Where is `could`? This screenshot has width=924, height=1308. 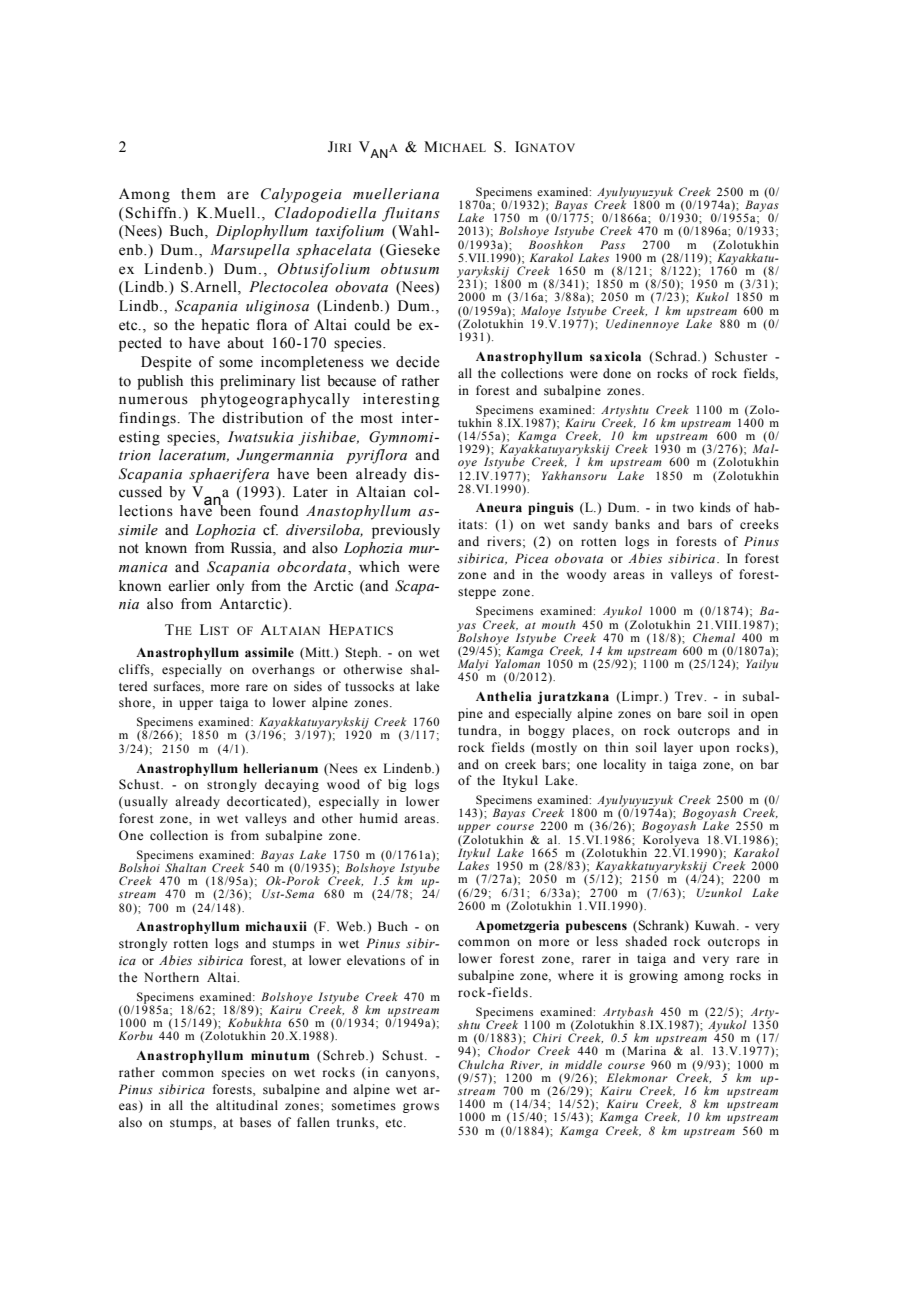 could is located at coordinates (372, 325).
